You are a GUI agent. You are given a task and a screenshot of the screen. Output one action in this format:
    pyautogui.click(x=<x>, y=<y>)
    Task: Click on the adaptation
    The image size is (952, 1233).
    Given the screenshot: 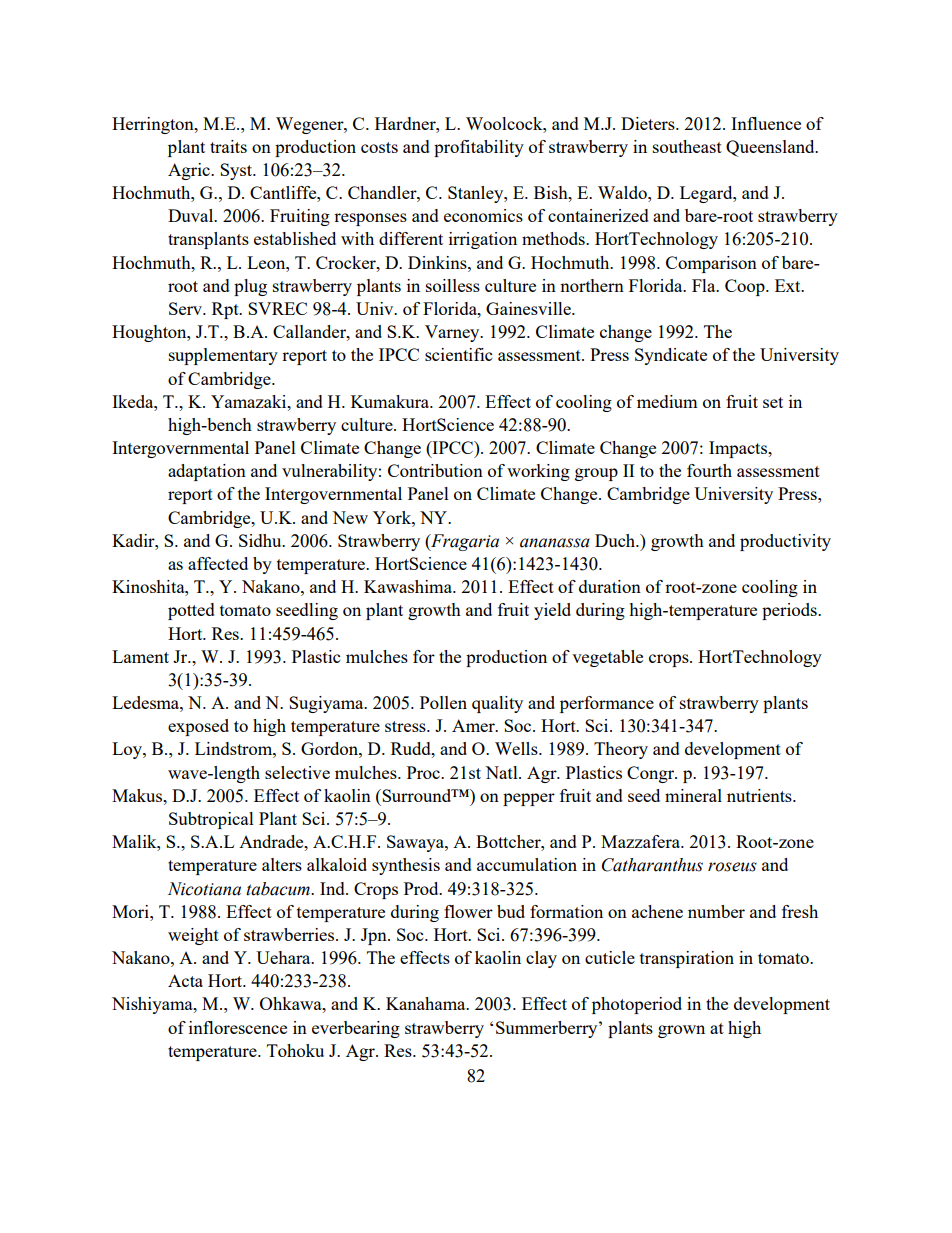 What is the action you would take?
    pyautogui.click(x=207, y=472)
